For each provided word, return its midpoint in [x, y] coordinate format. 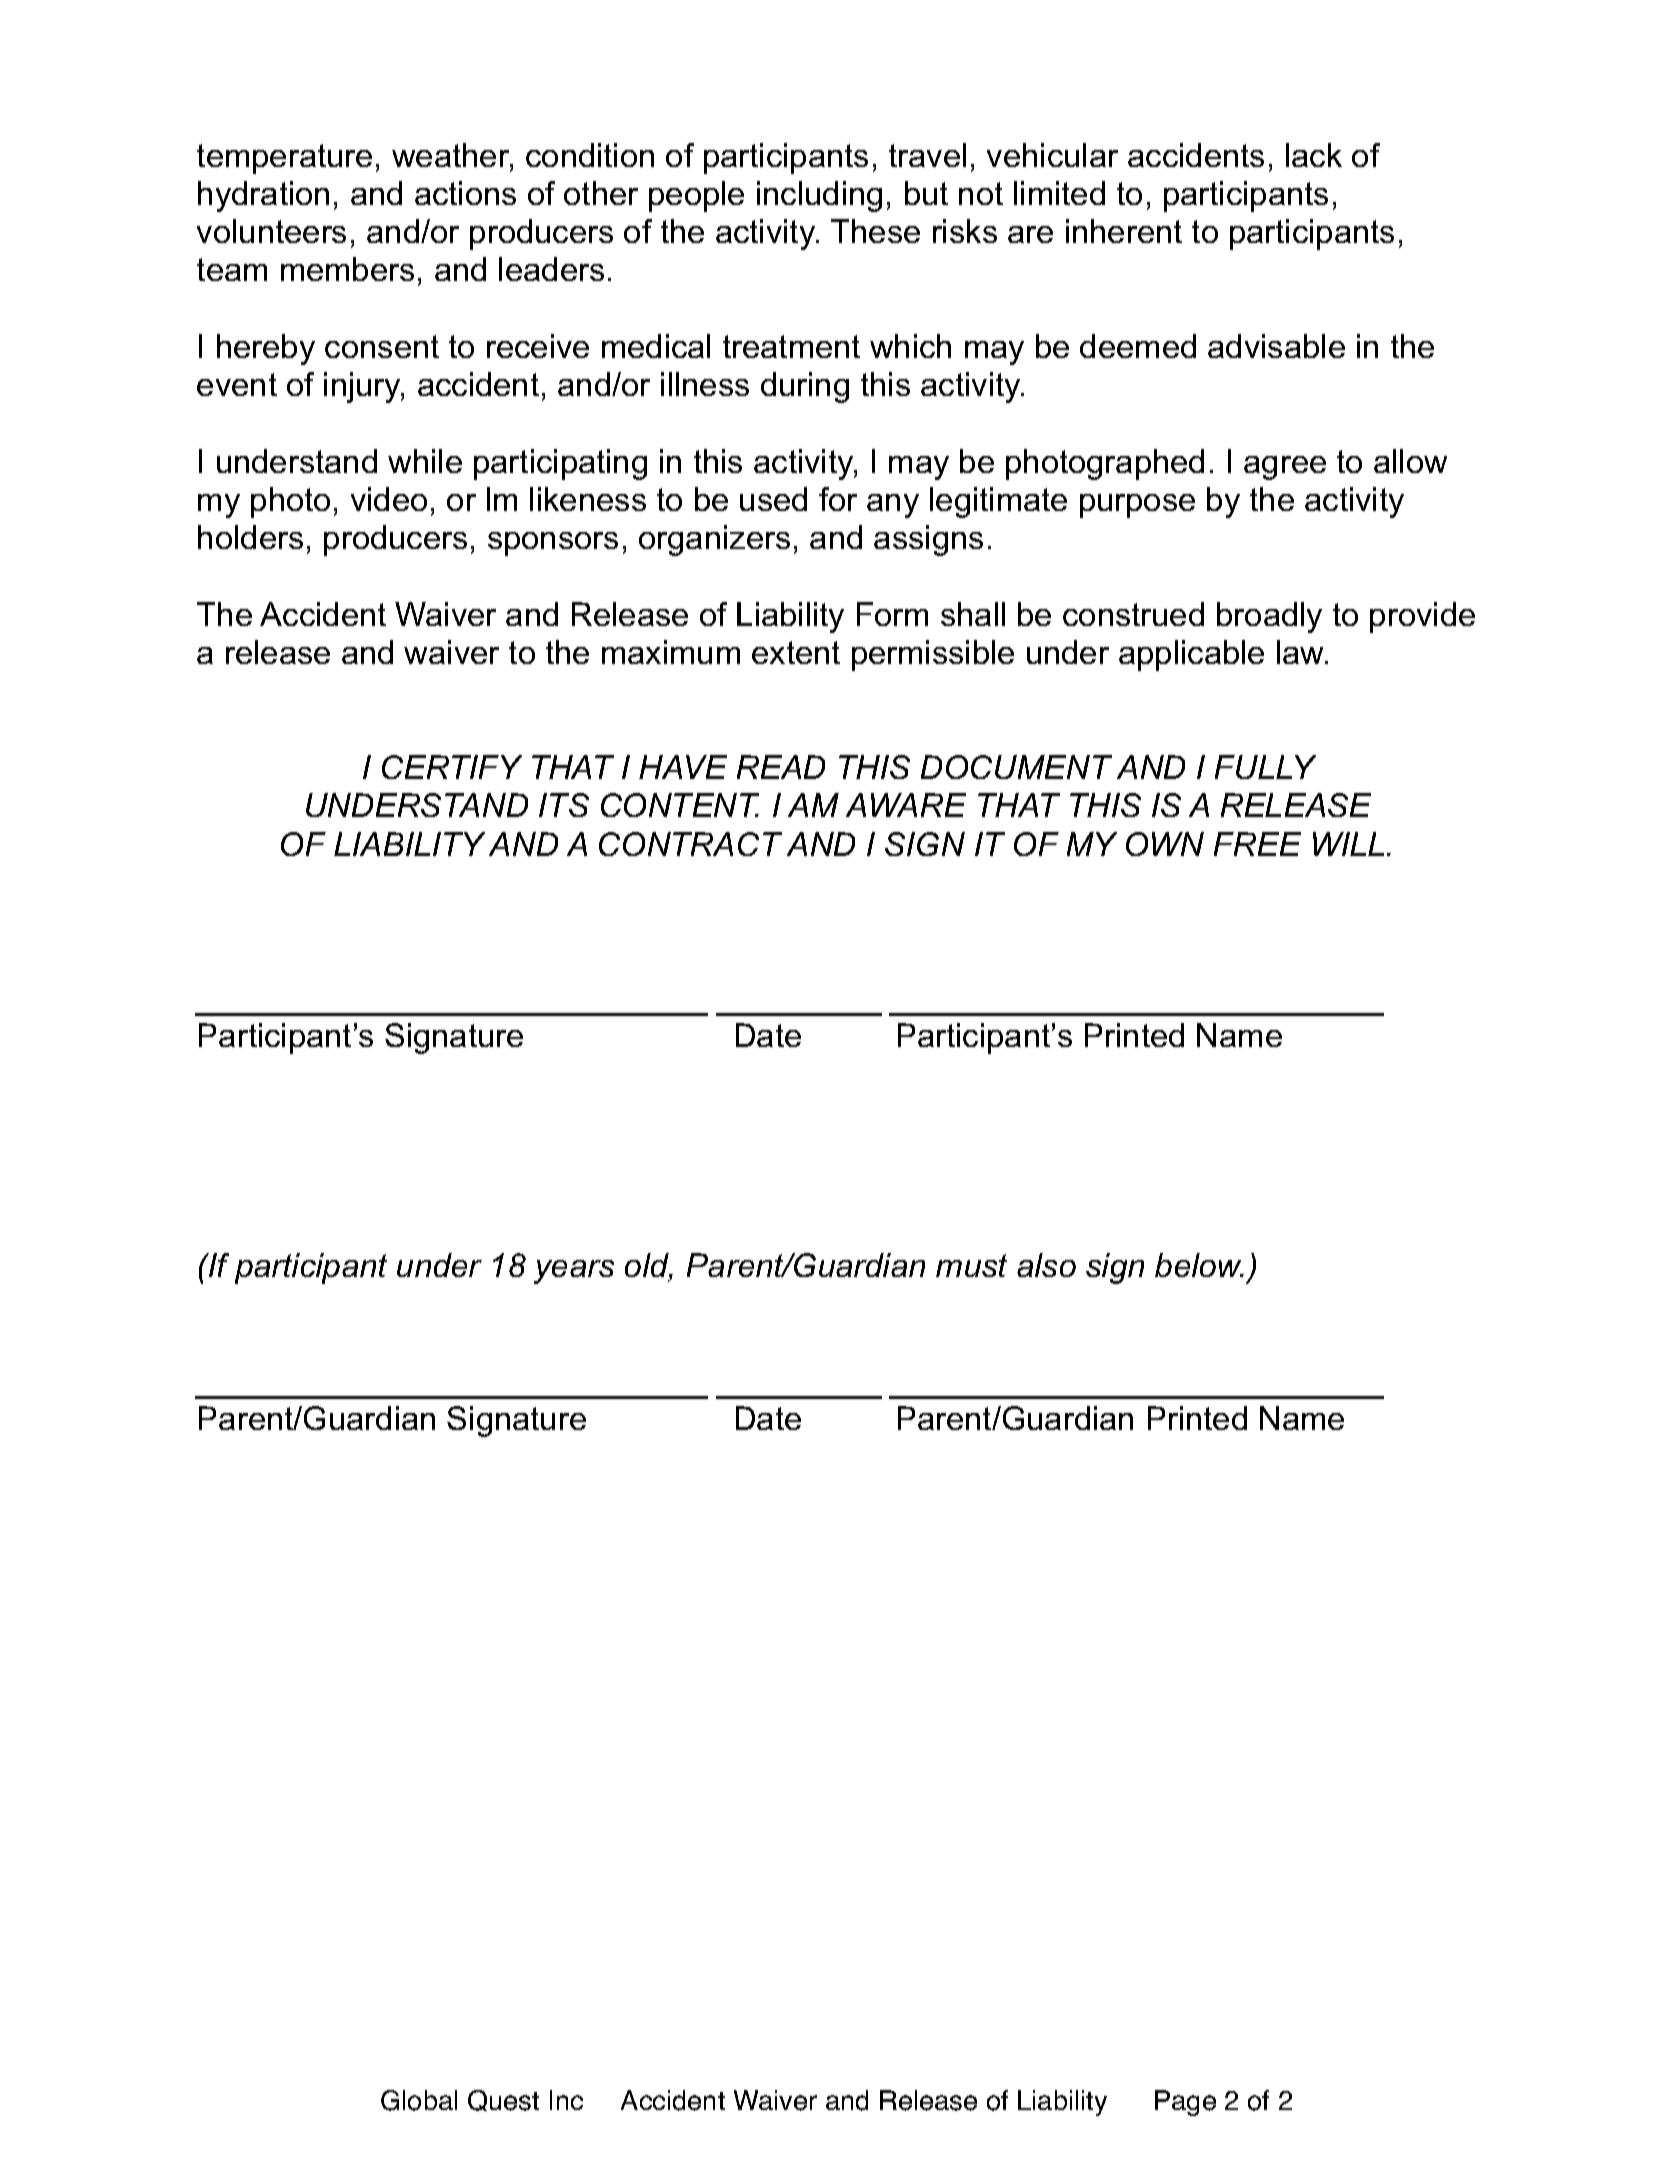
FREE [1257, 844]
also [1046, 1265]
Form [892, 614]
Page [1185, 2103]
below [1199, 1265]
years [574, 1272]
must [971, 1265]
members [347, 269]
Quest [503, 2100]
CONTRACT [690, 844]
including [819, 196]
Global [419, 2100]
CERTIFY [452, 767]
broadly [1269, 617]
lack [1314, 155]
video [389, 499]
